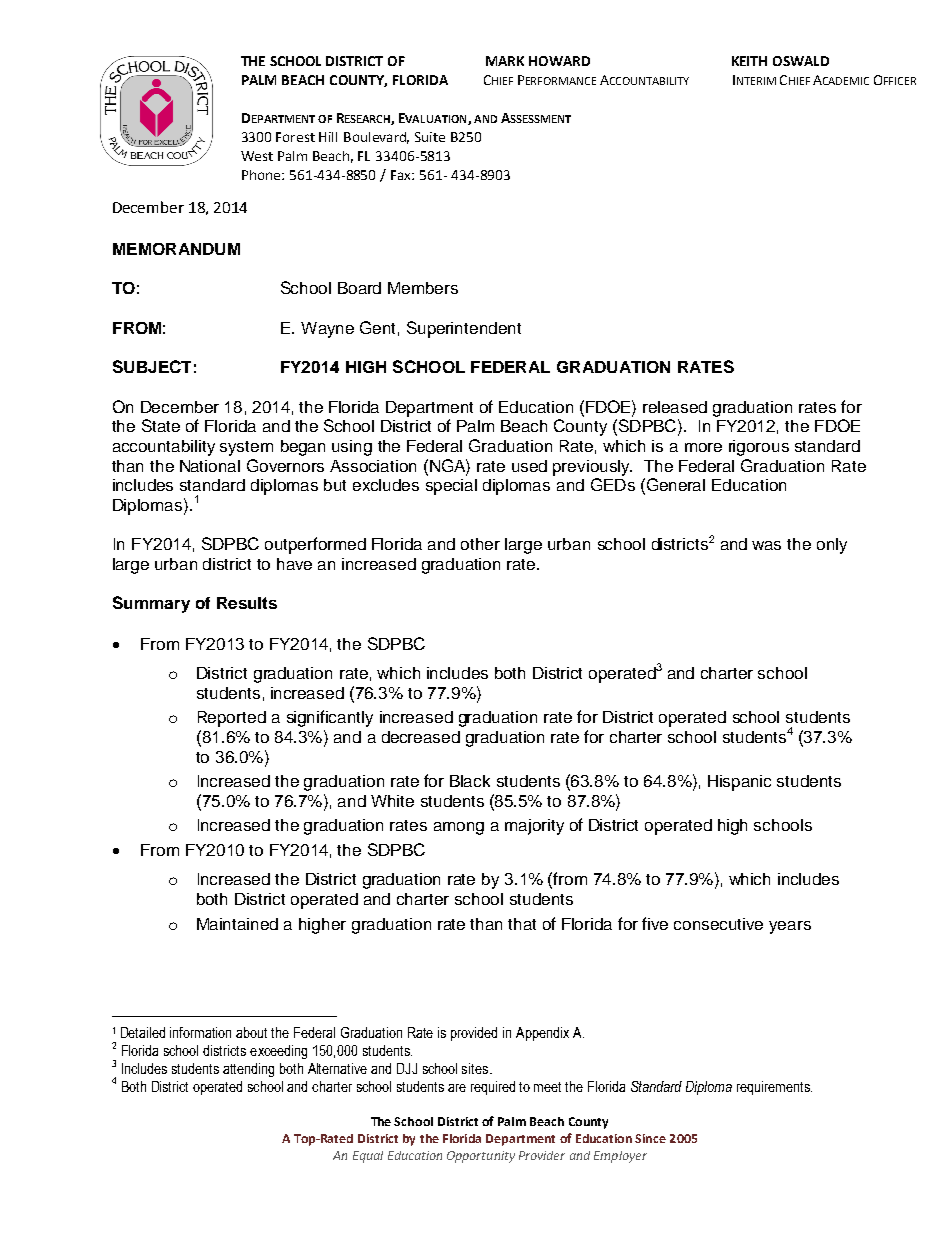 This page has height=1233, width=952. I want to click on used, so click(529, 466).
